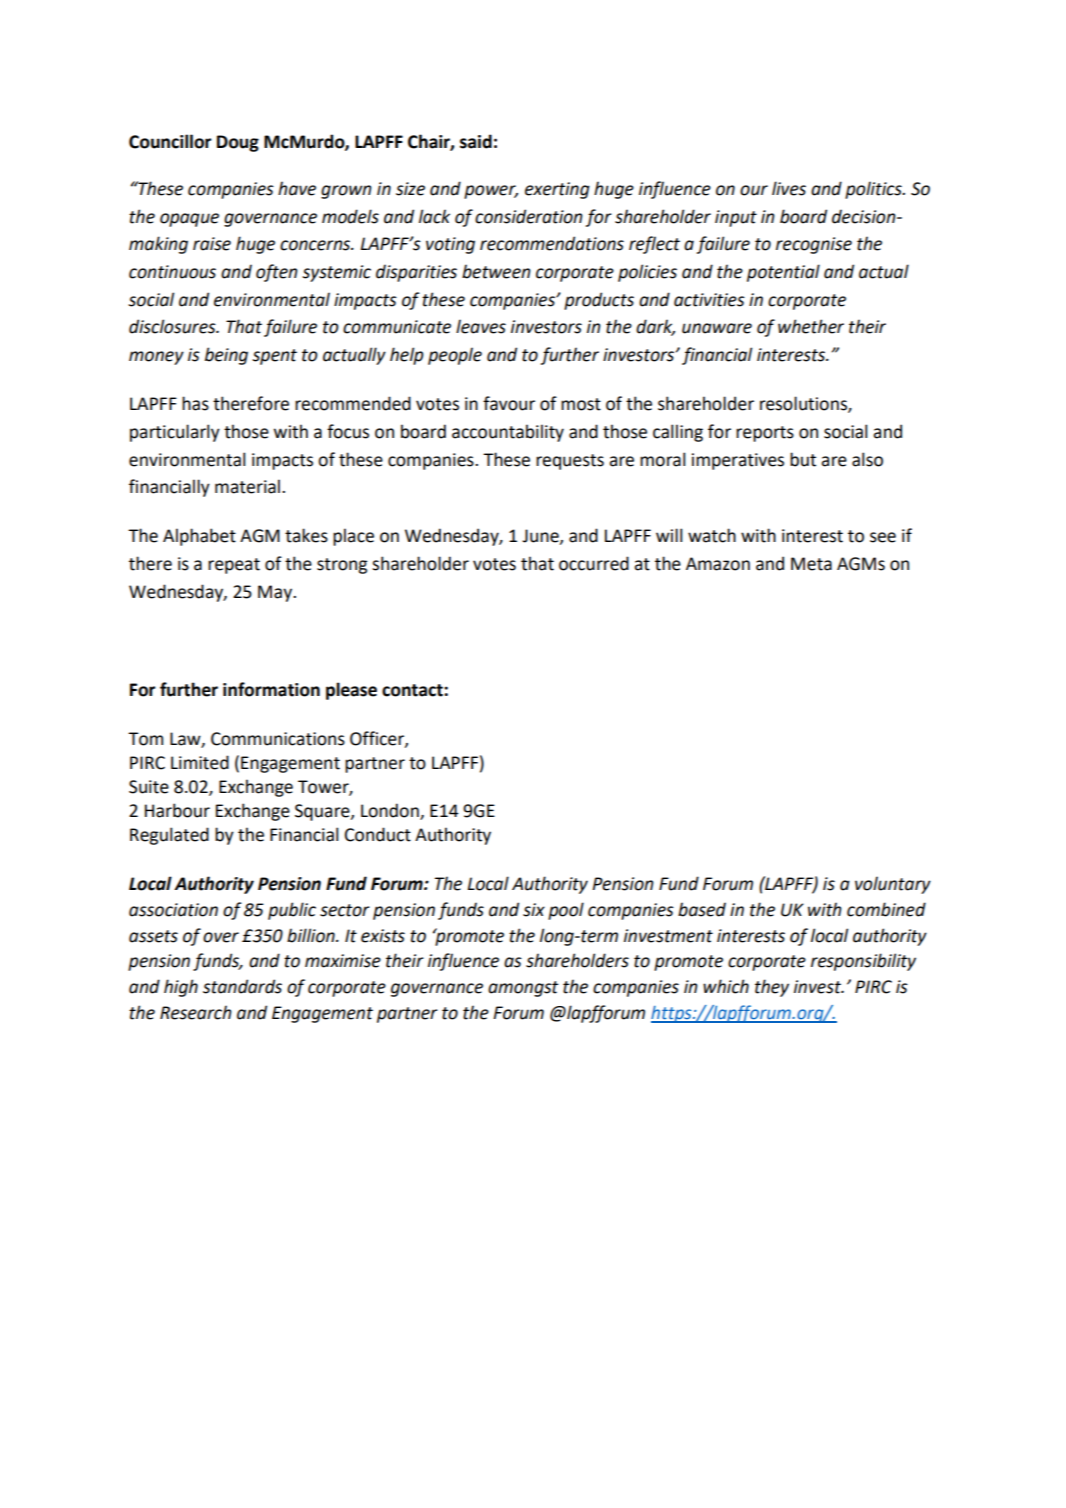  I want to click on amongst, so click(523, 989).
